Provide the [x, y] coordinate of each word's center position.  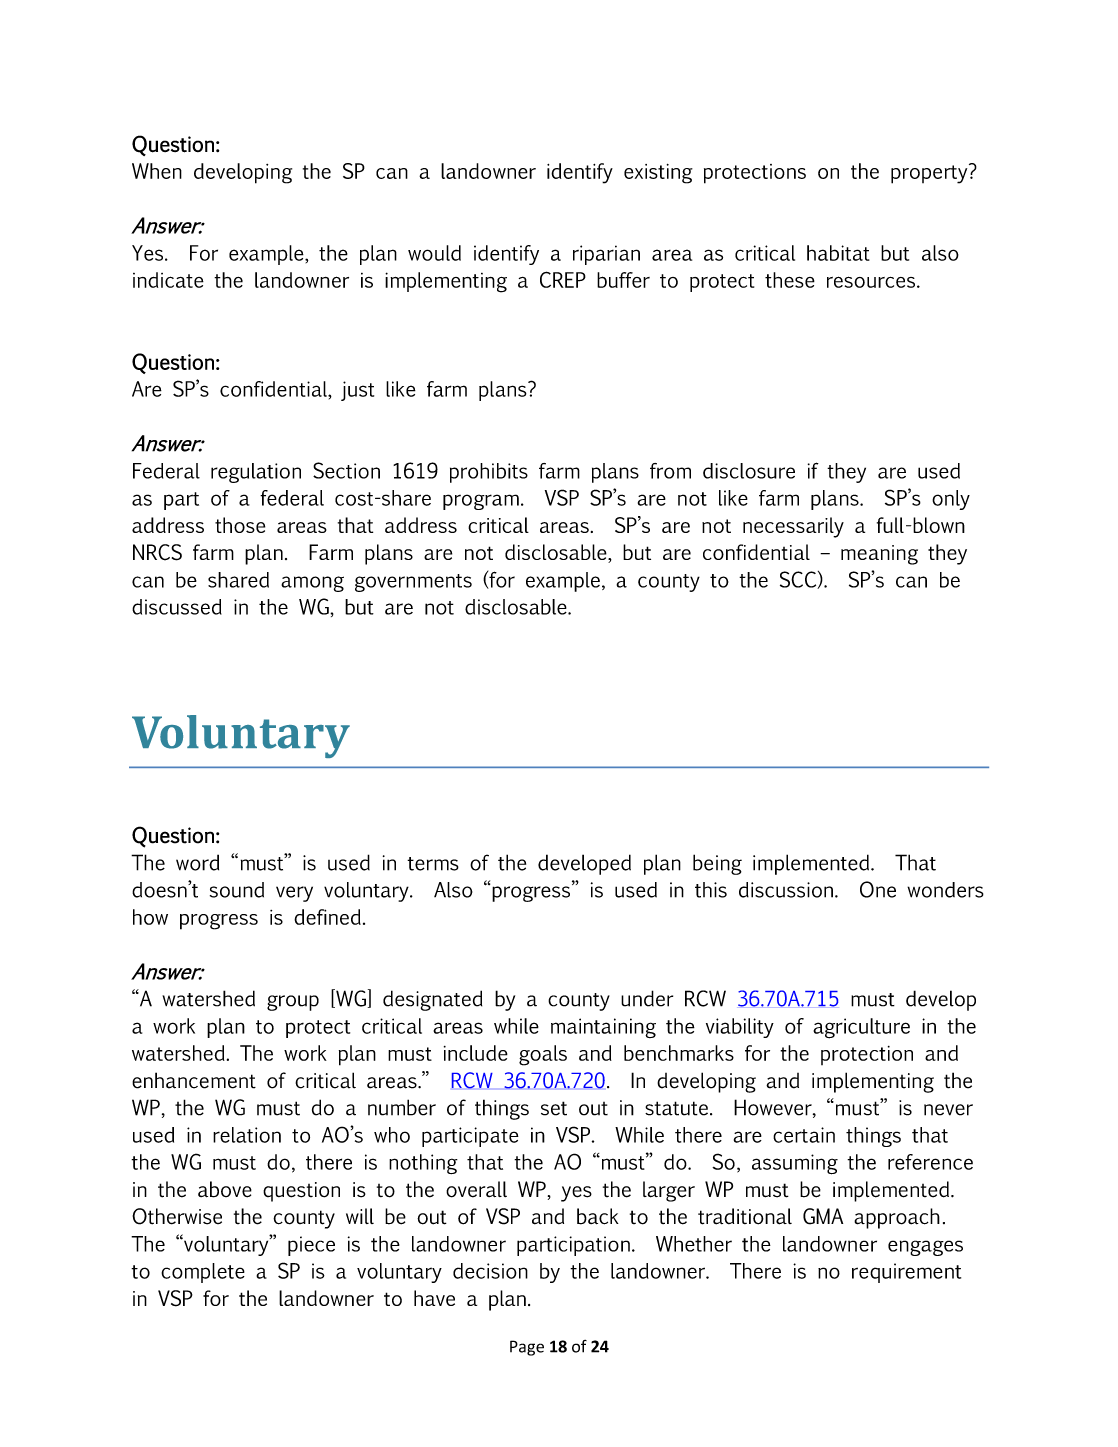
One [878, 889]
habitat [838, 253]
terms [433, 864]
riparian [606, 255]
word [197, 862]
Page [527, 1348]
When [157, 171]
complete [203, 1273]
